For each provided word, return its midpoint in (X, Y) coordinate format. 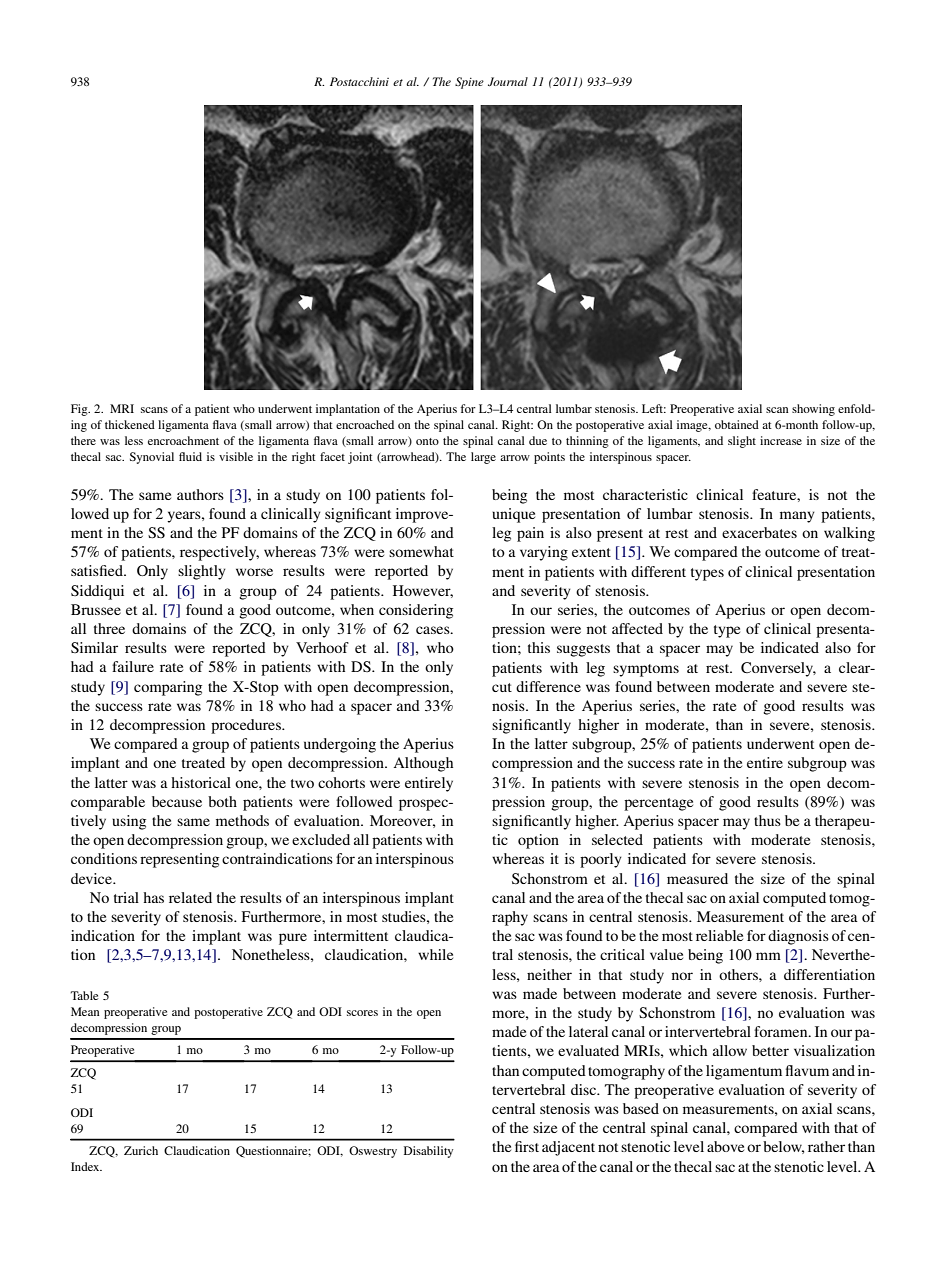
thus (767, 820)
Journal (508, 81)
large (483, 458)
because (177, 801)
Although (423, 764)
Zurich (141, 1150)
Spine (469, 83)
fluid (190, 456)
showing (813, 410)
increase (781, 440)
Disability (428, 1152)
